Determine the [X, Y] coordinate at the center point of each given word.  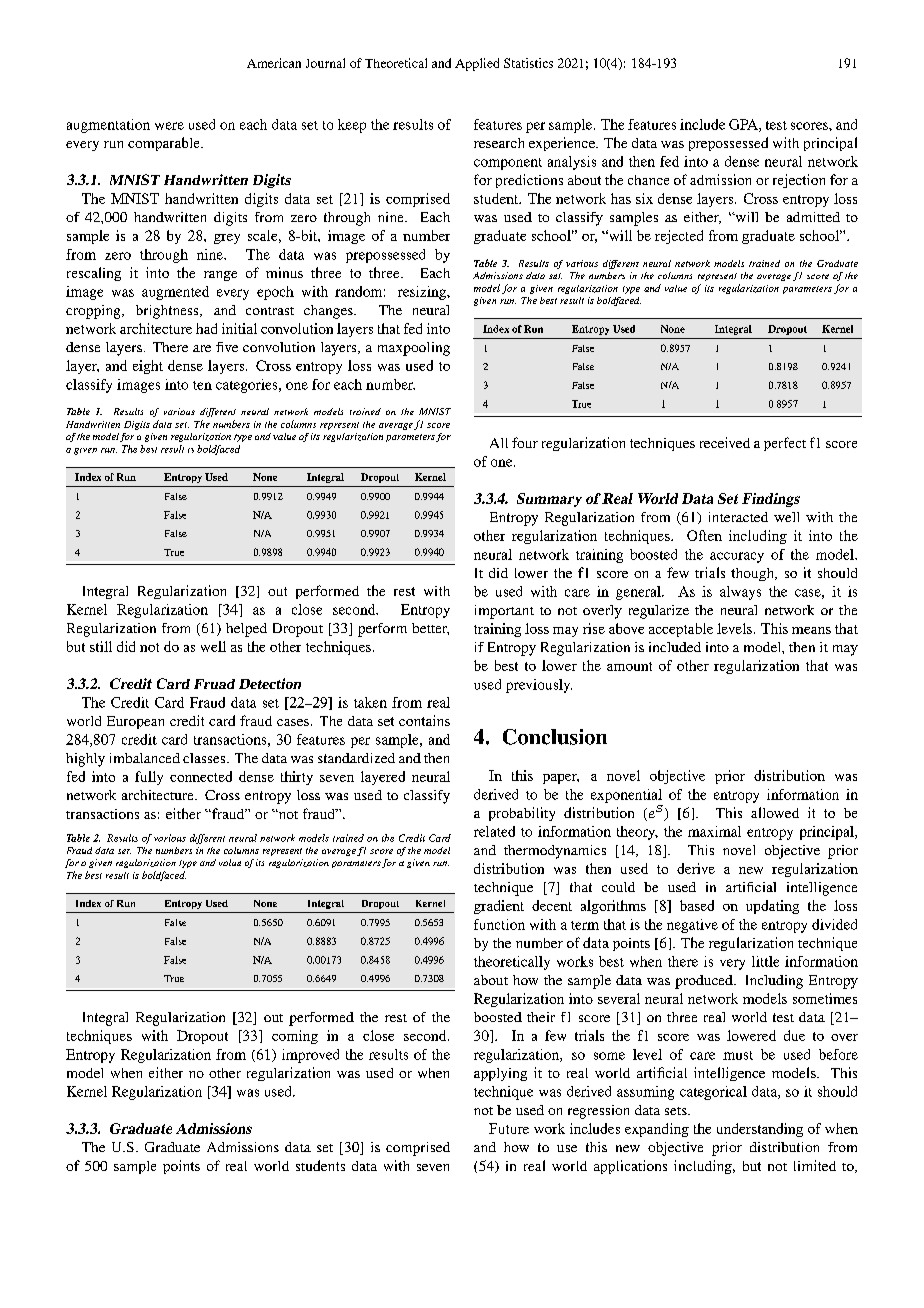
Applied [477, 64]
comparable [165, 144]
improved [310, 1056]
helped [246, 630]
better [430, 629]
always [740, 593]
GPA [744, 125]
